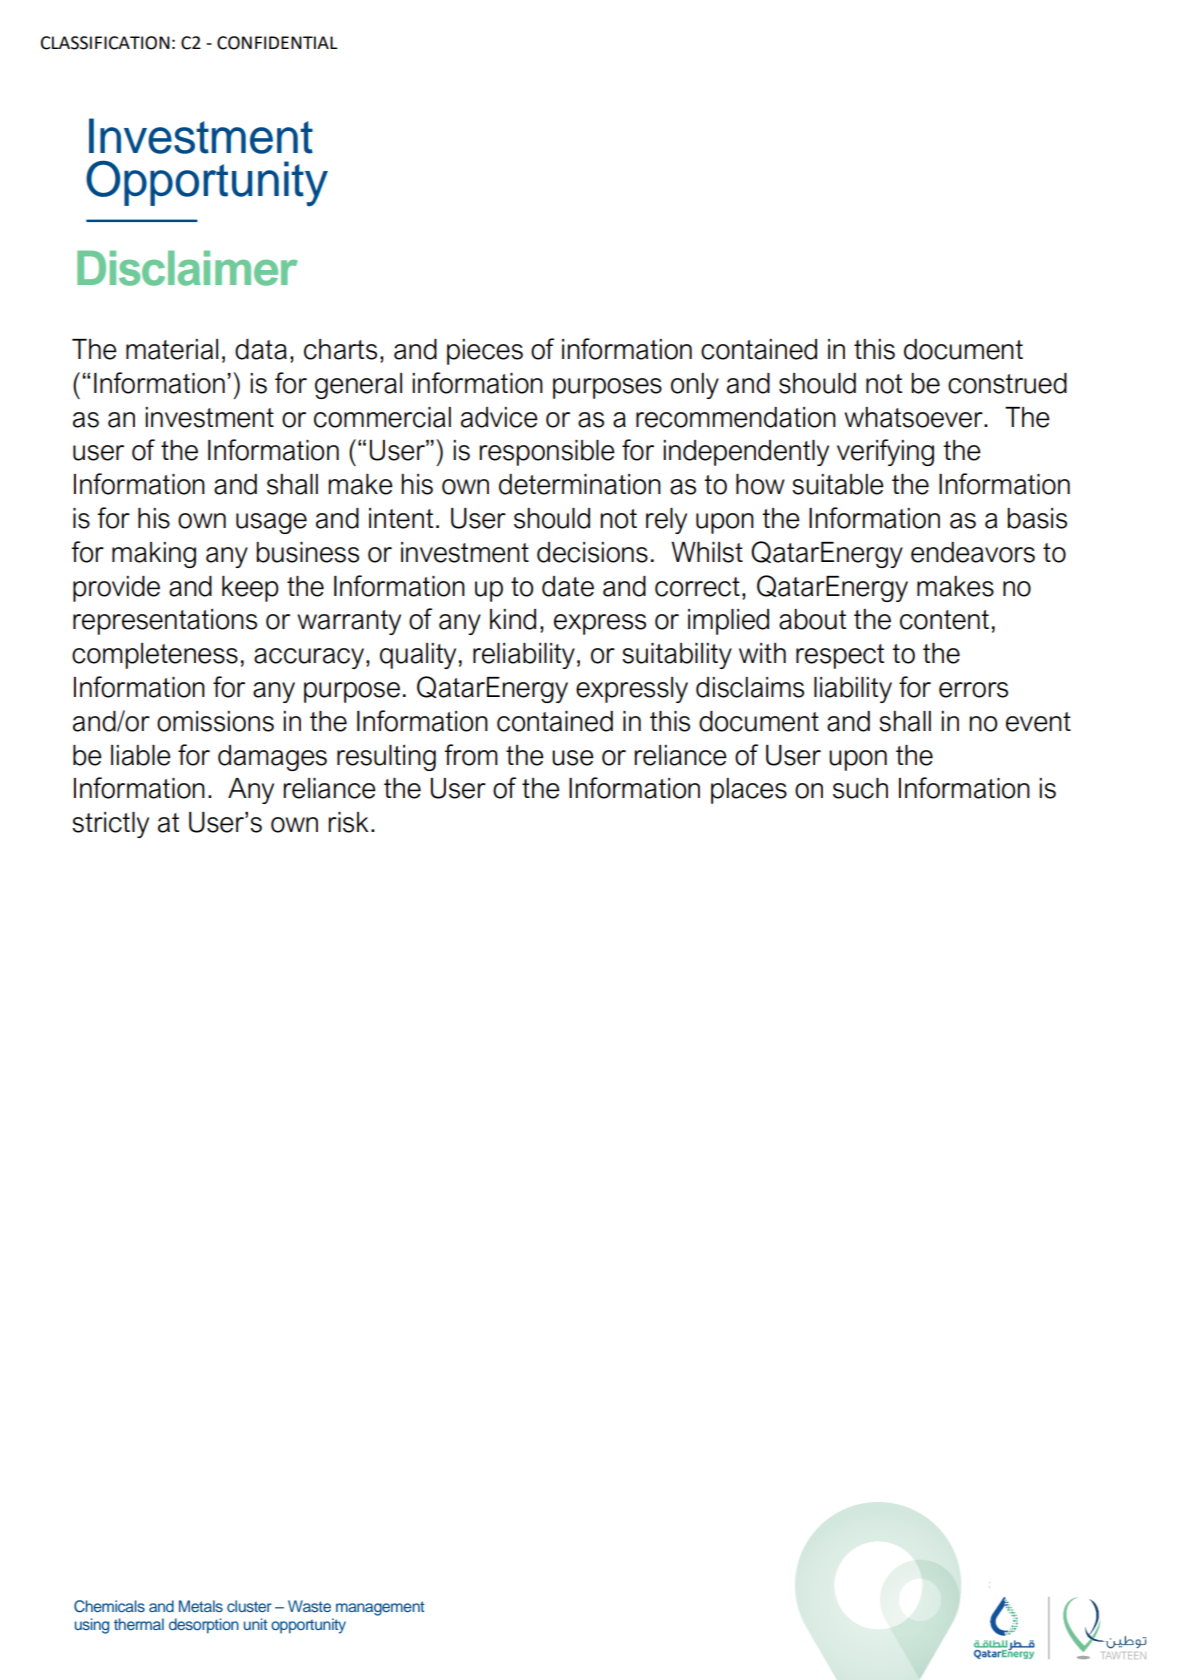 Image resolution: width=1189 pixels, height=1680 pixels. Describe the element at coordinates (1007, 383) in the document. I see `construed` at that location.
